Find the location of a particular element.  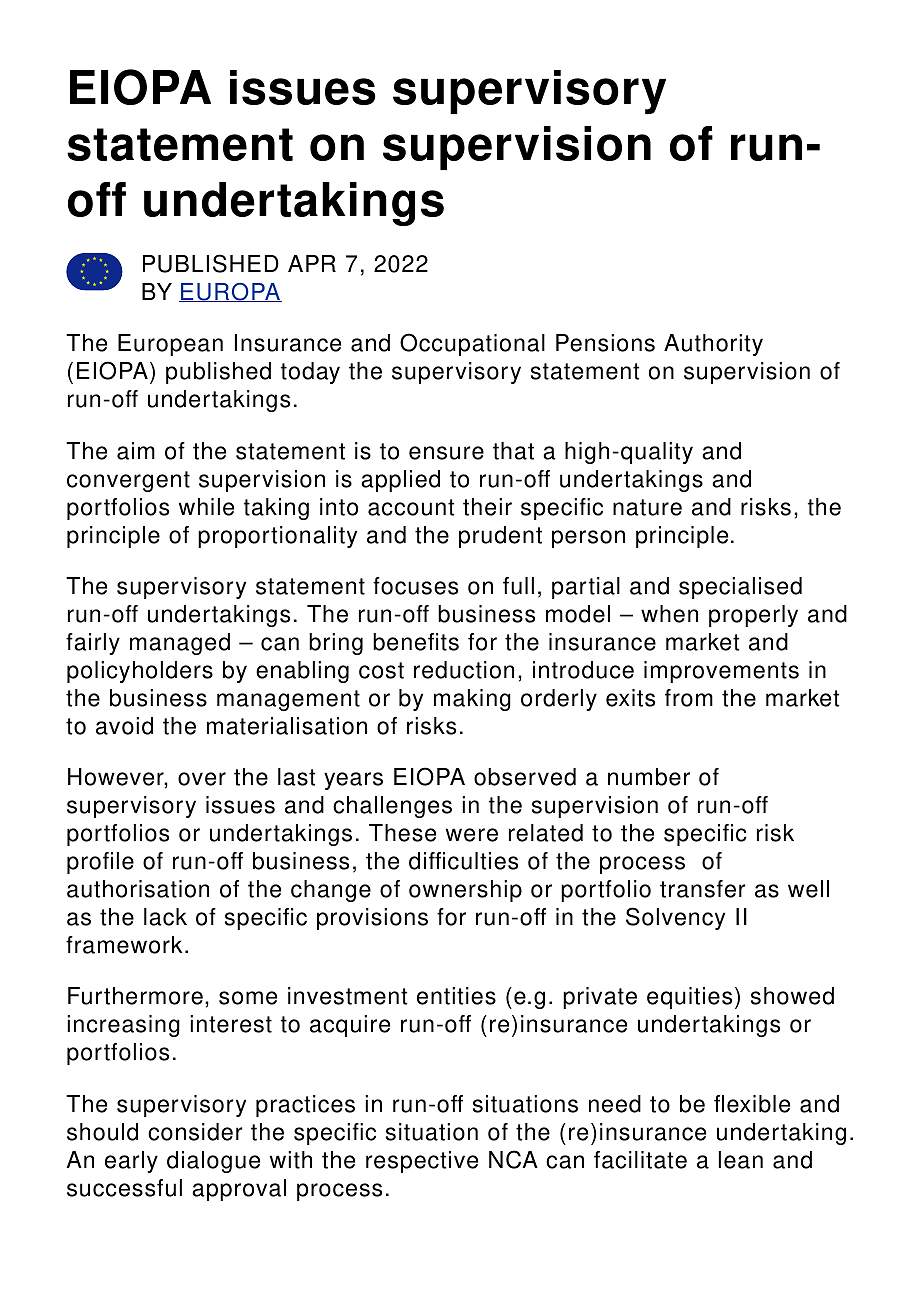

ownership is located at coordinates (465, 891).
